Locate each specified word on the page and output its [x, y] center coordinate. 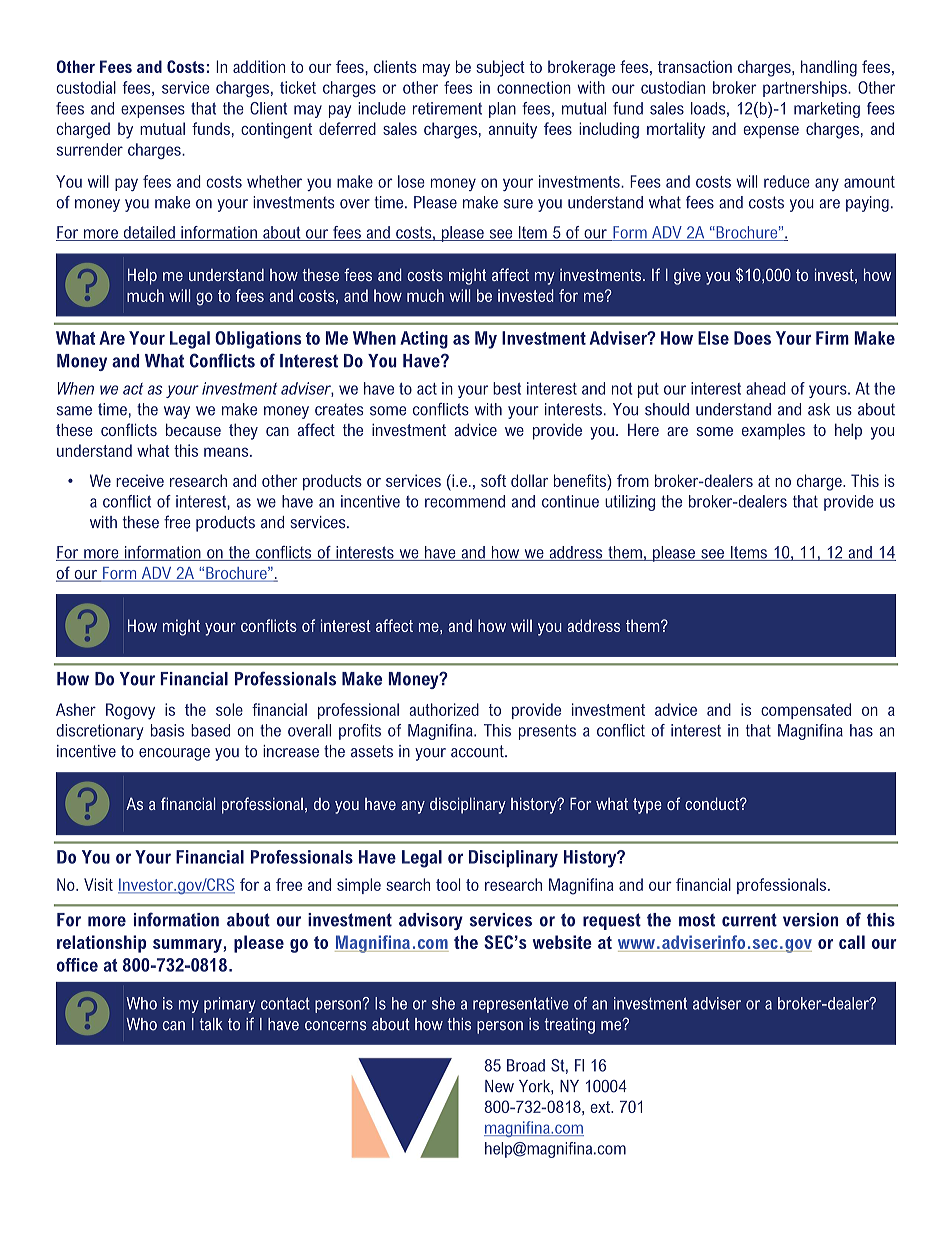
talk [211, 1024]
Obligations [258, 340]
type [647, 806]
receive [140, 480]
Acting [424, 340]
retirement [447, 108]
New [499, 1086]
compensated [806, 711]
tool [448, 884]
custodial [86, 87]
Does [752, 338]
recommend [465, 501]
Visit [98, 884]
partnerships [806, 89]
